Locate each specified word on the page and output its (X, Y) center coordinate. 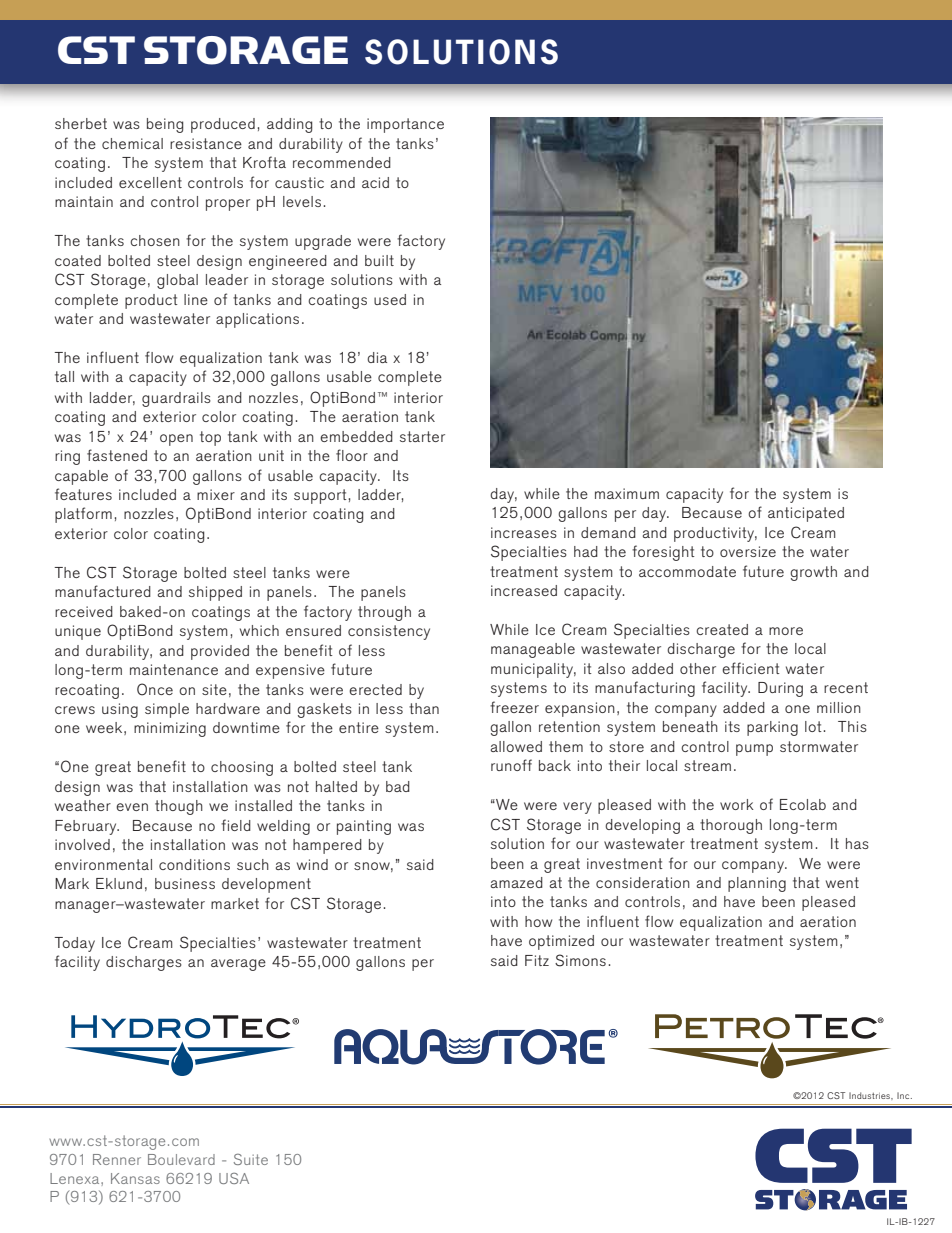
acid (375, 182)
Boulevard (181, 1159)
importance (405, 125)
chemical (132, 143)
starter (422, 436)
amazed (516, 882)
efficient (751, 668)
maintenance (174, 669)
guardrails (176, 399)
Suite (251, 1159)
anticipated (806, 514)
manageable (533, 650)
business (185, 883)
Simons (580, 960)
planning (757, 884)
